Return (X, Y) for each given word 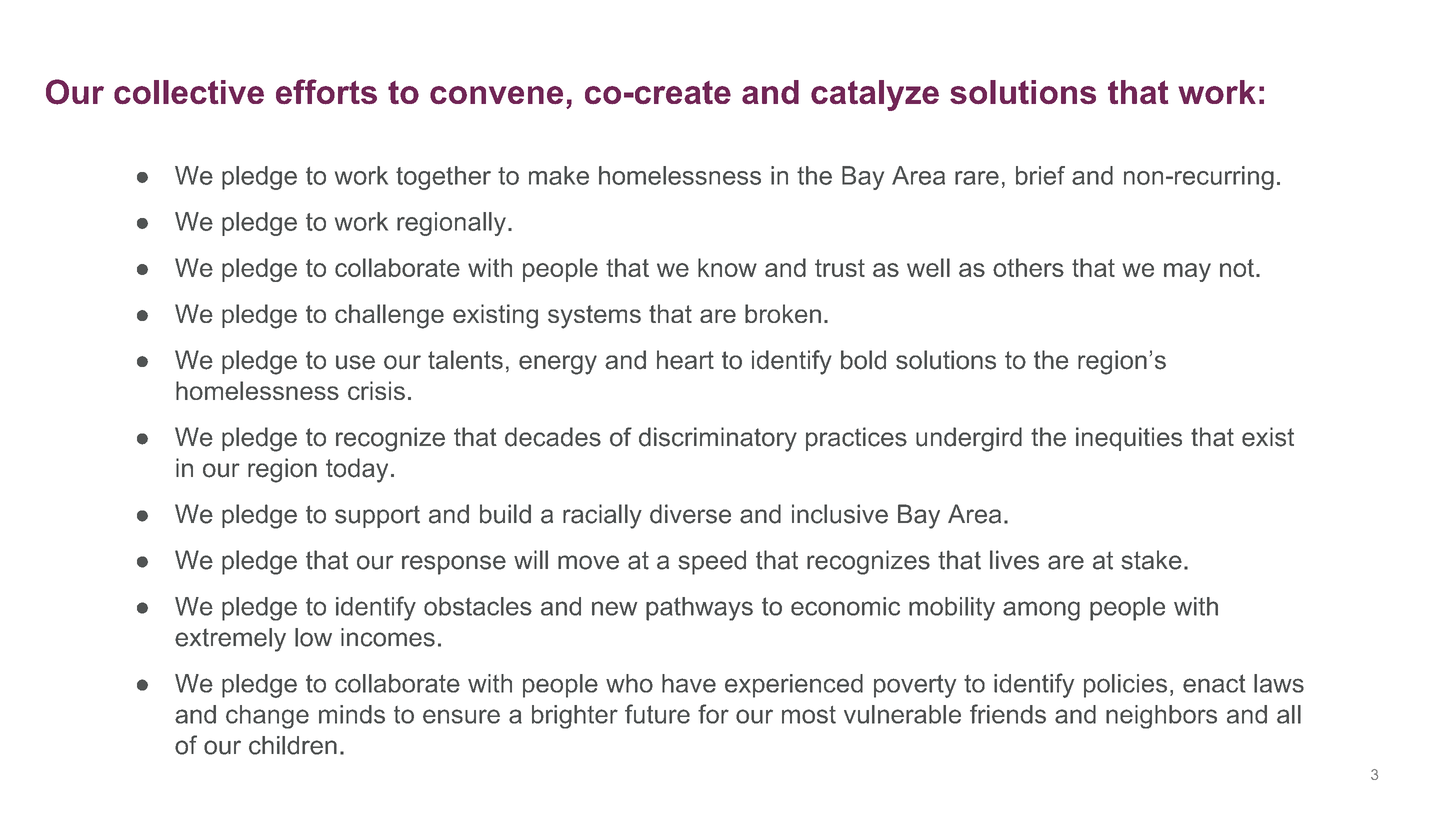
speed (712, 562)
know (727, 267)
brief (1040, 175)
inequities (1129, 439)
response (454, 565)
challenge (389, 316)
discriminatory (718, 439)
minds (352, 714)
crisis (376, 390)
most (809, 715)
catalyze (875, 95)
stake (1151, 560)
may (1187, 272)
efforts (326, 91)
